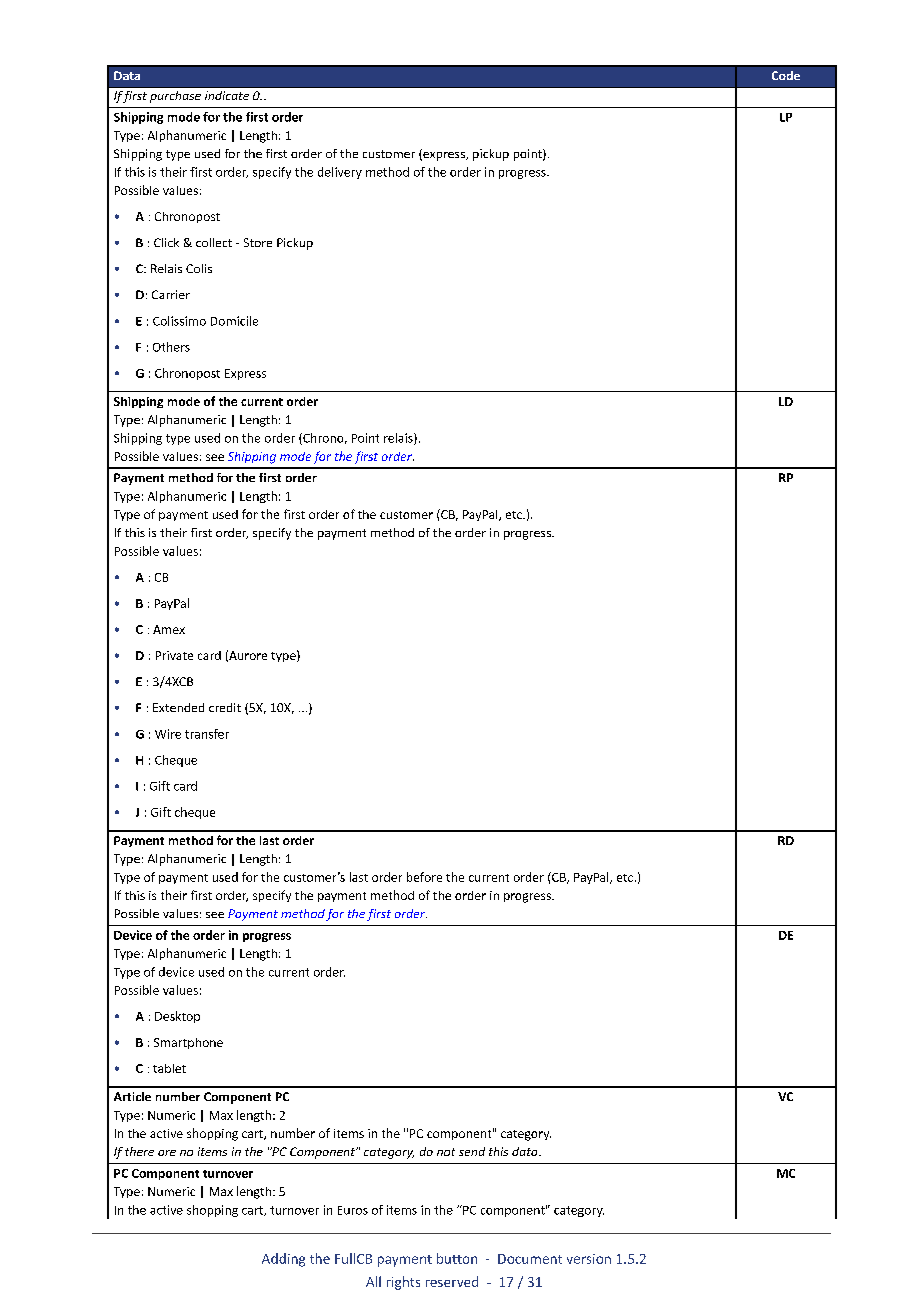  Describe the element at coordinates (178, 707) in the screenshot. I see `Extended` at that location.
